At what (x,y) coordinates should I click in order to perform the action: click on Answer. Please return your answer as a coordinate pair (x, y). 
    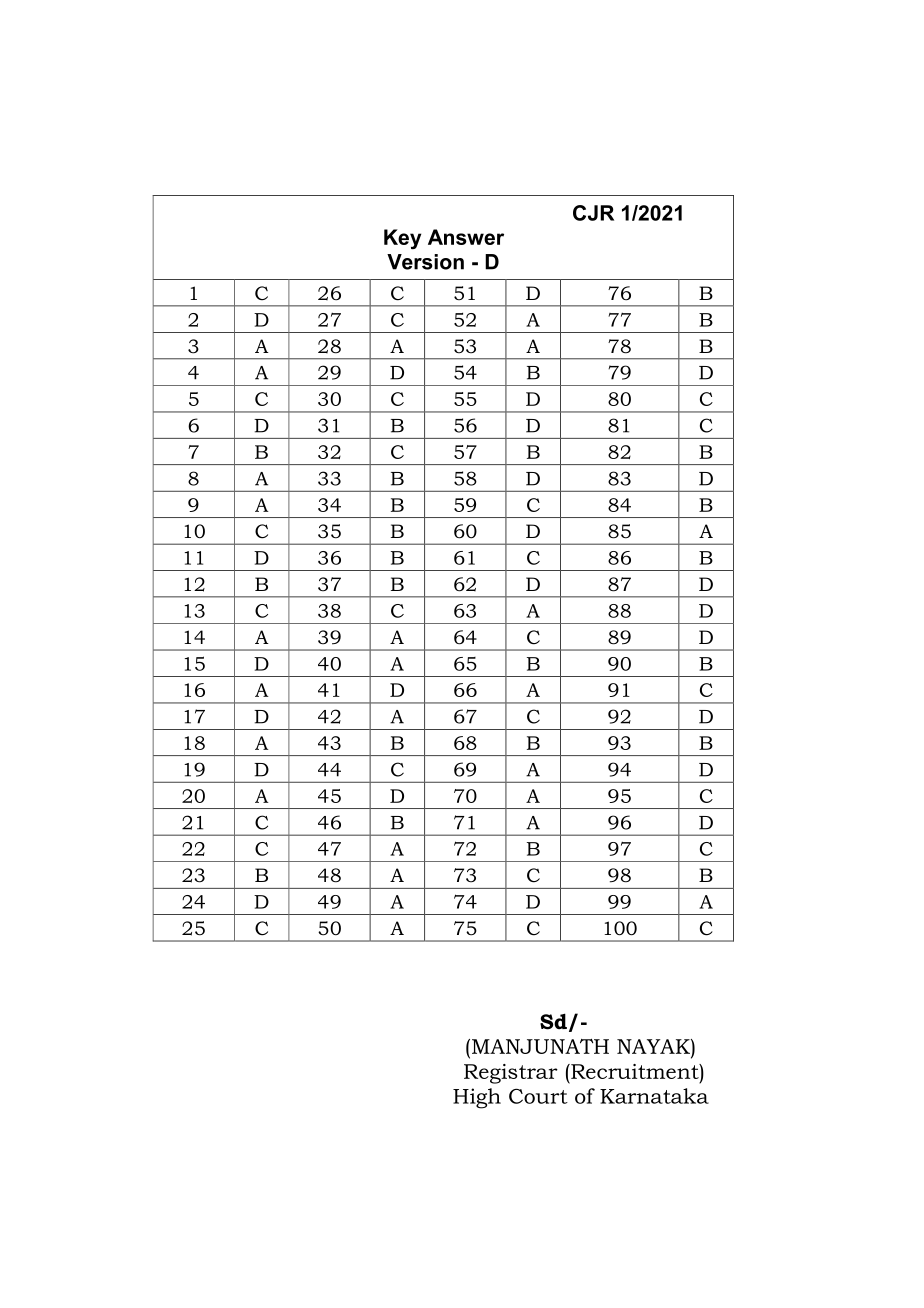
    Looking at the image, I should click on (466, 237).
